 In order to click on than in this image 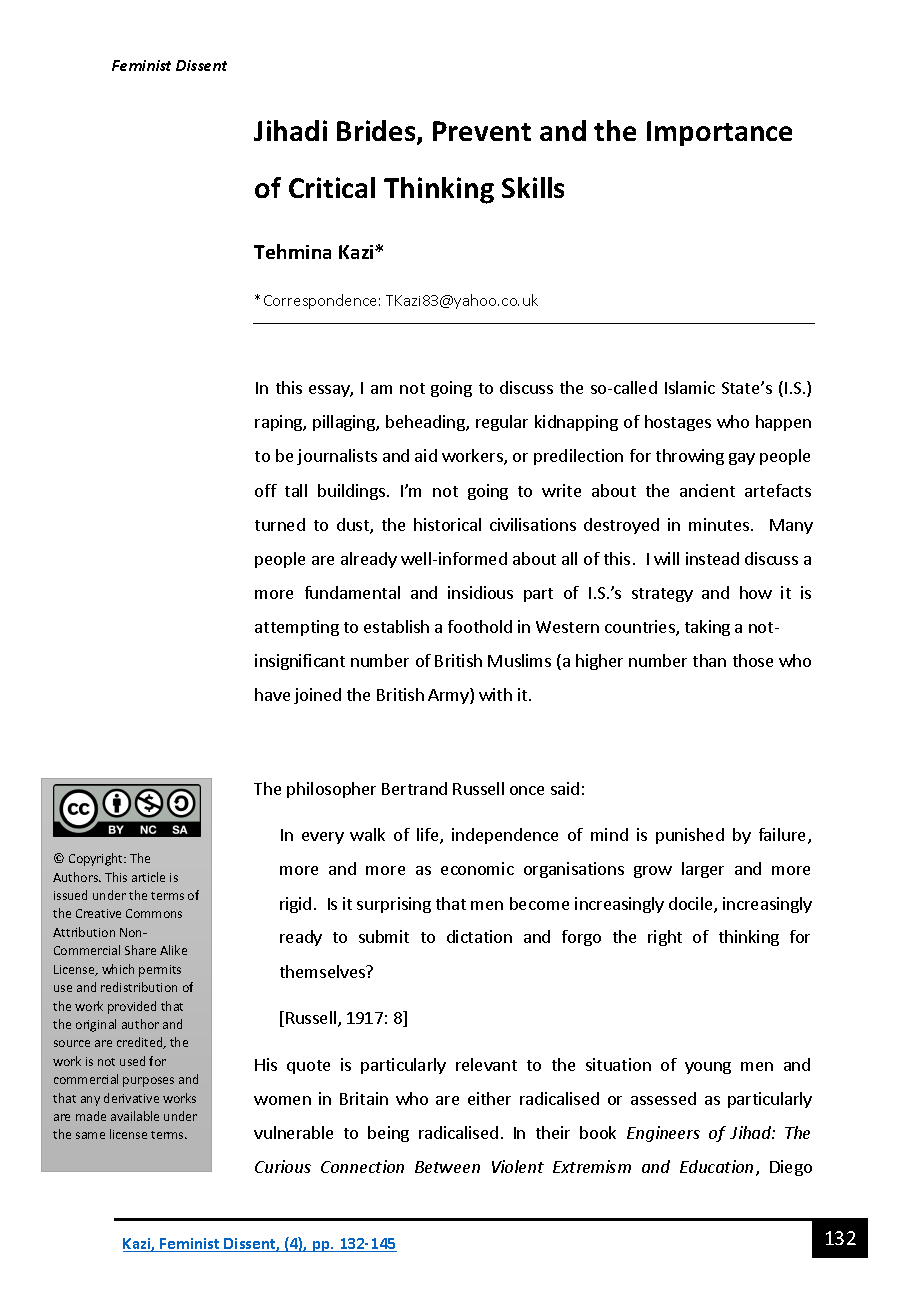, I will do `click(709, 660)`.
